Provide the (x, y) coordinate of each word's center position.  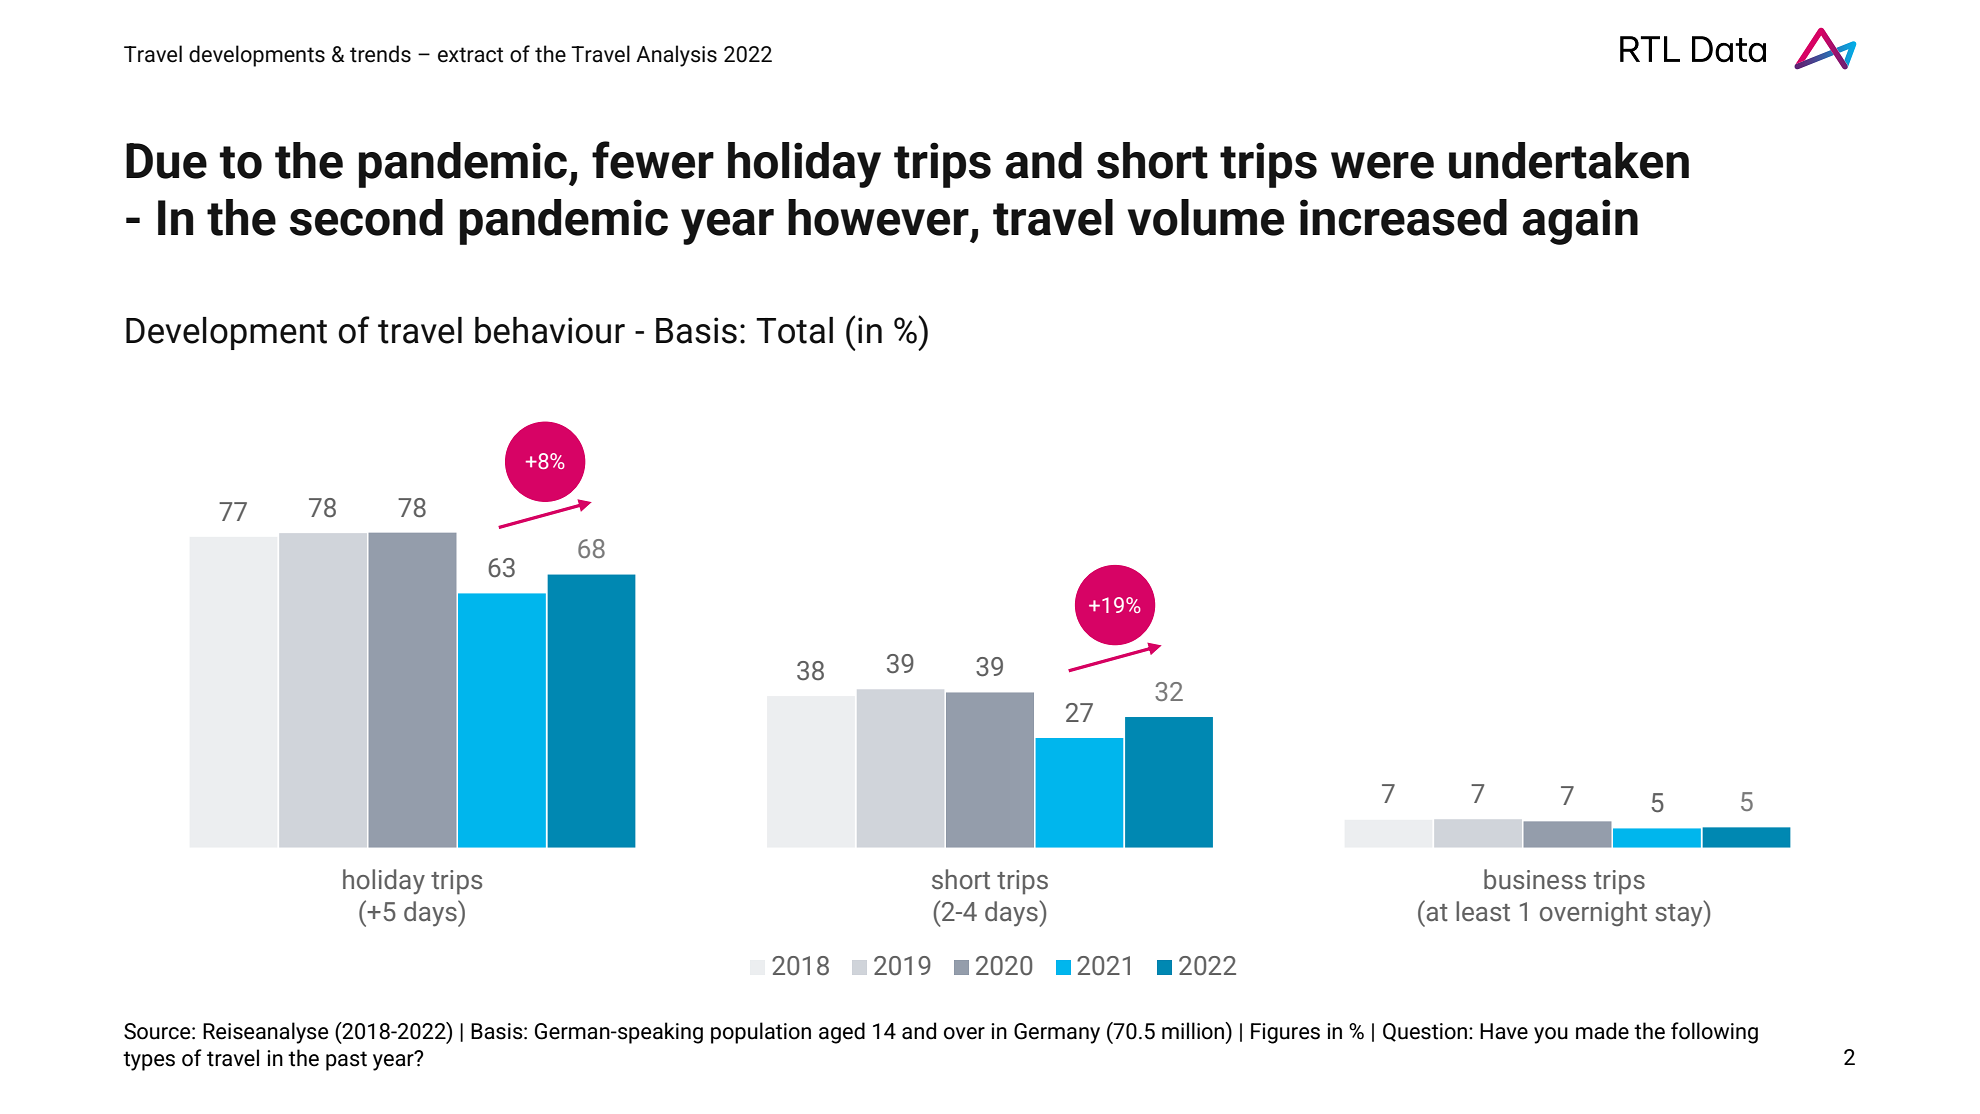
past (346, 1061)
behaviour (550, 330)
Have (1504, 1031)
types (149, 1061)
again (1580, 222)
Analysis (676, 56)
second (366, 217)
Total (794, 330)
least (1483, 911)
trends (380, 54)
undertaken (1569, 160)
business (1535, 879)
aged (842, 1033)
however (878, 217)
